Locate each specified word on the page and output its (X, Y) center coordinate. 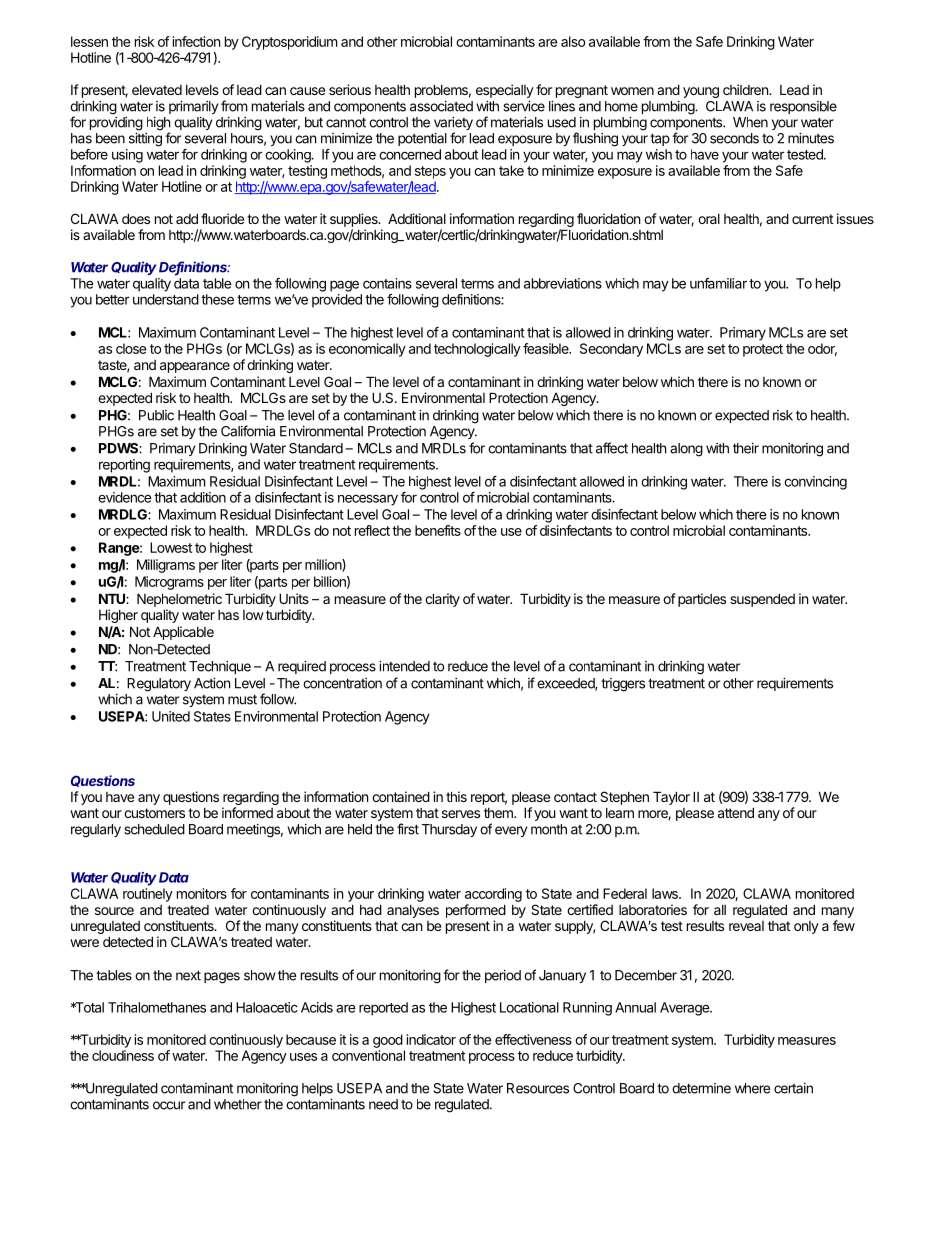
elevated (157, 90)
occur (169, 1105)
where (752, 1088)
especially (505, 91)
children (746, 89)
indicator (431, 1039)
